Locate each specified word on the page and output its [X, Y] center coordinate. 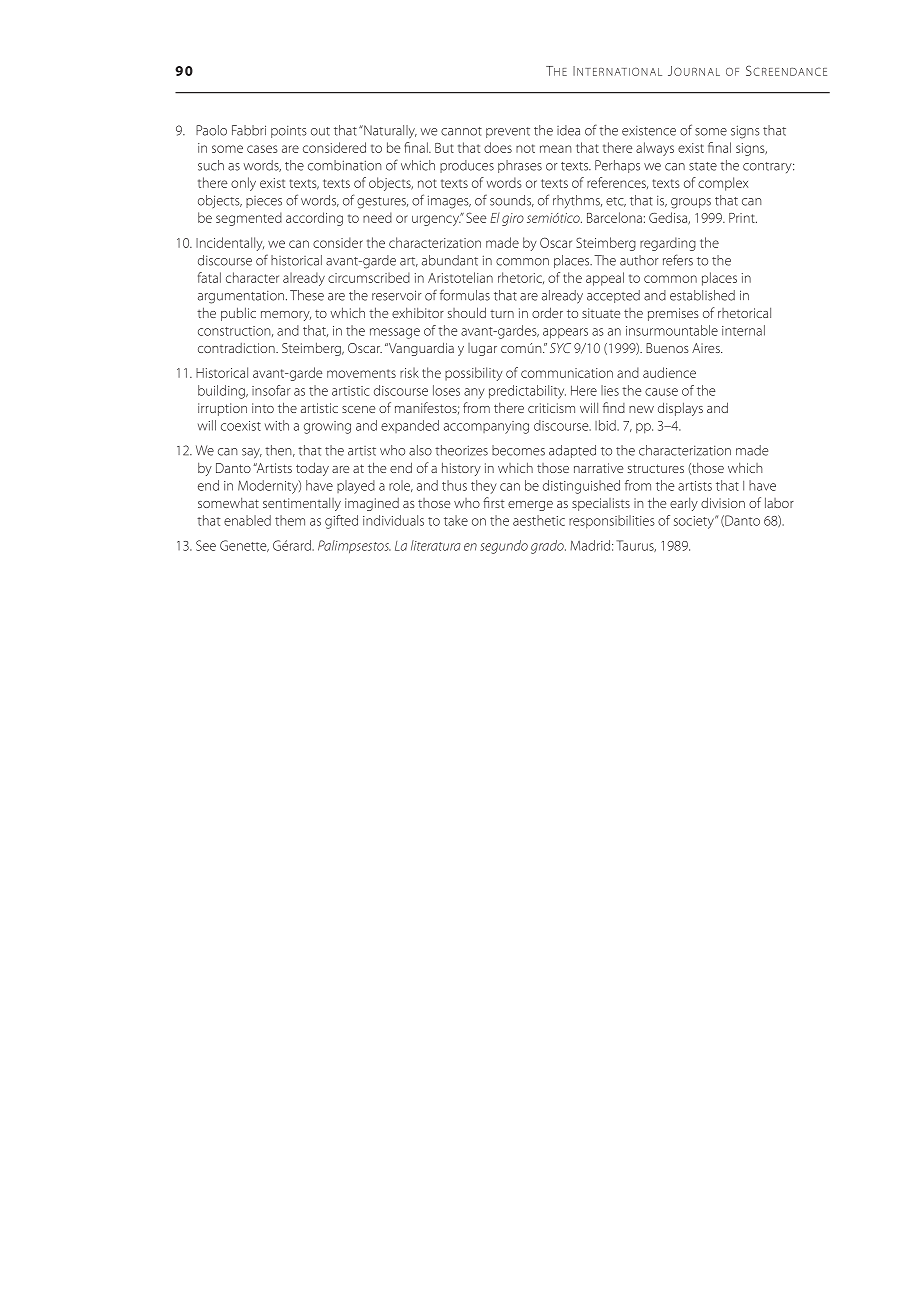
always [655, 149]
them [290, 520]
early [684, 504]
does [498, 147]
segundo [504, 547]
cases [262, 149]
